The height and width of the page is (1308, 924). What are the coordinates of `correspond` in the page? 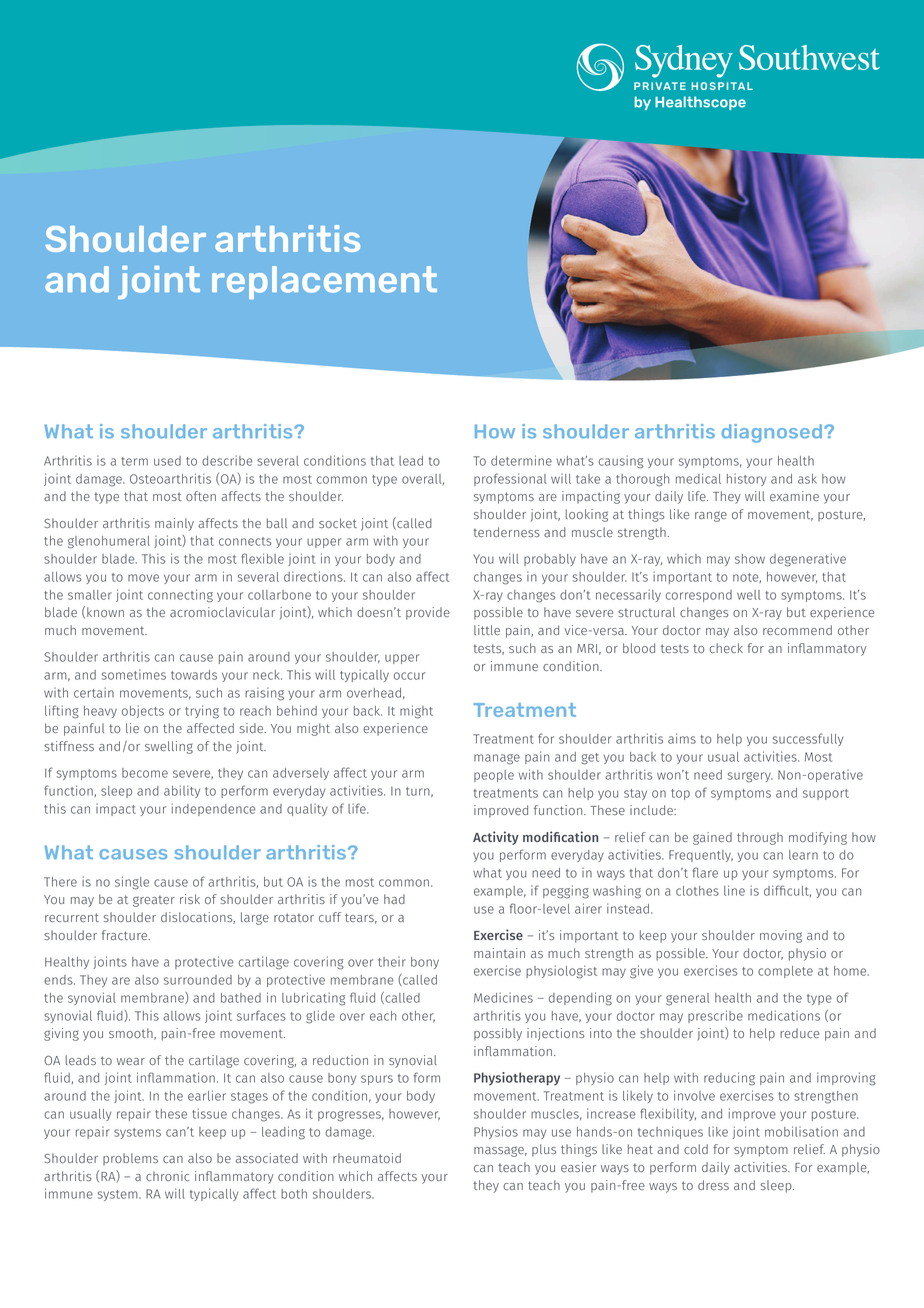 It's located at (699, 596).
